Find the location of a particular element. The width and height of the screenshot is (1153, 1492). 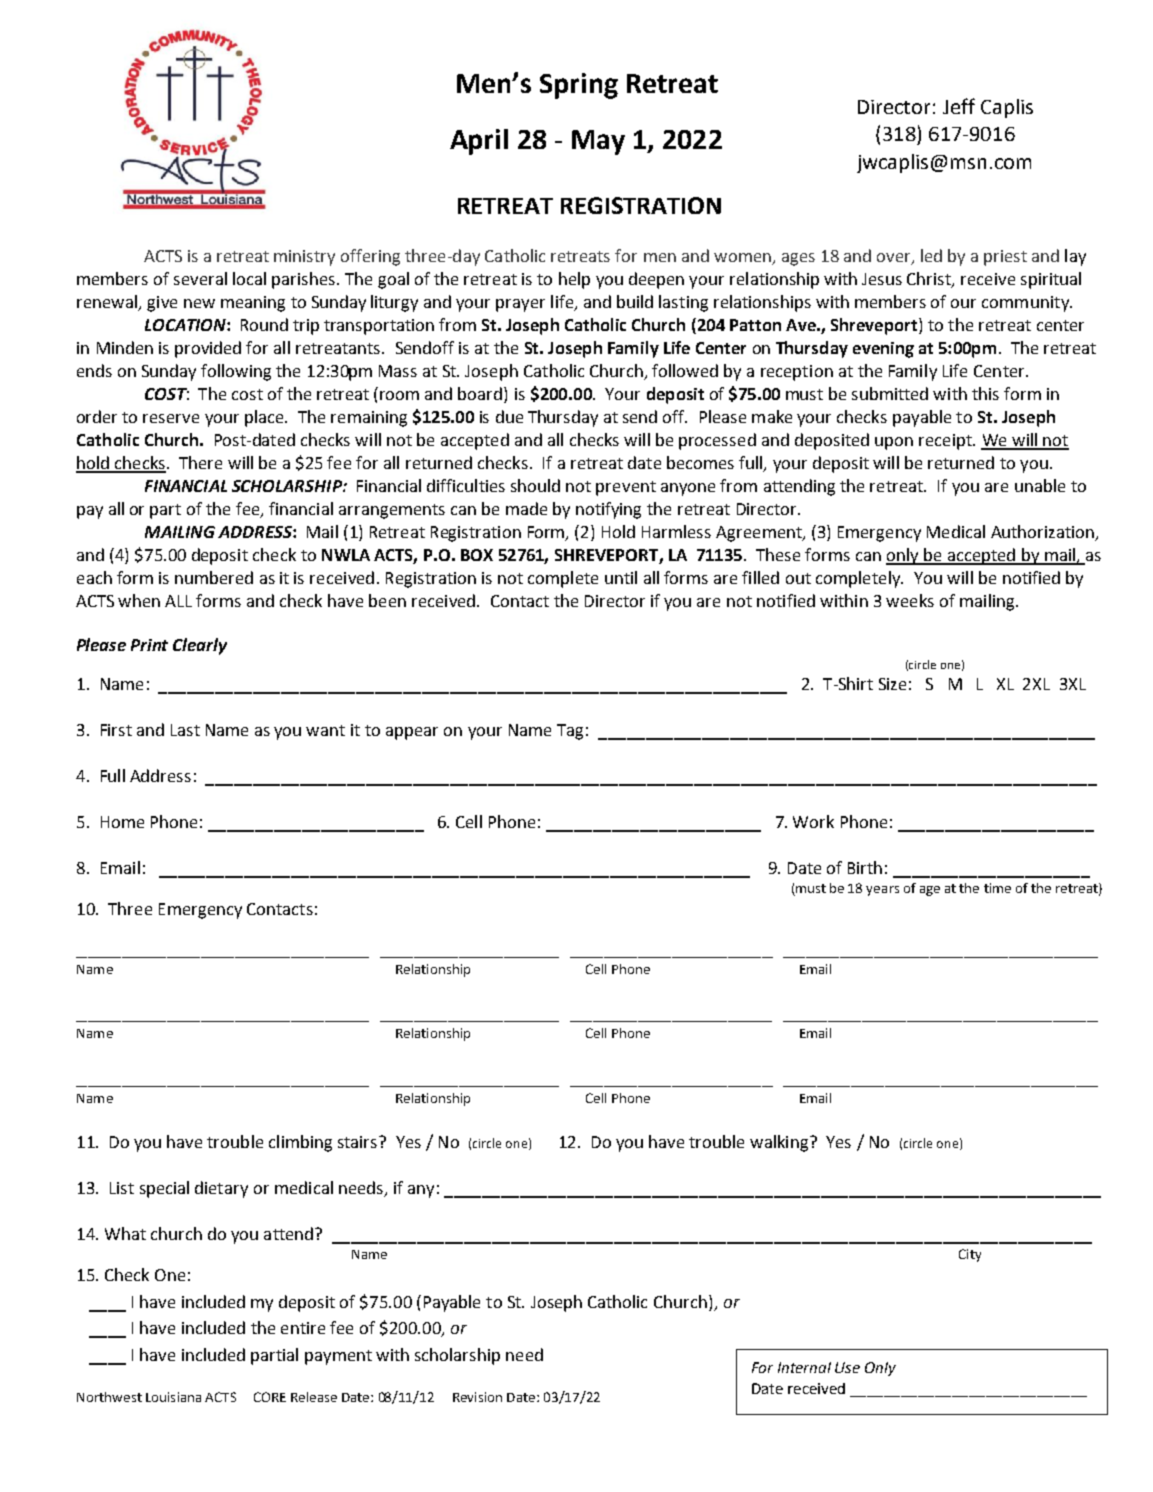

There is located at coordinates (200, 462).
